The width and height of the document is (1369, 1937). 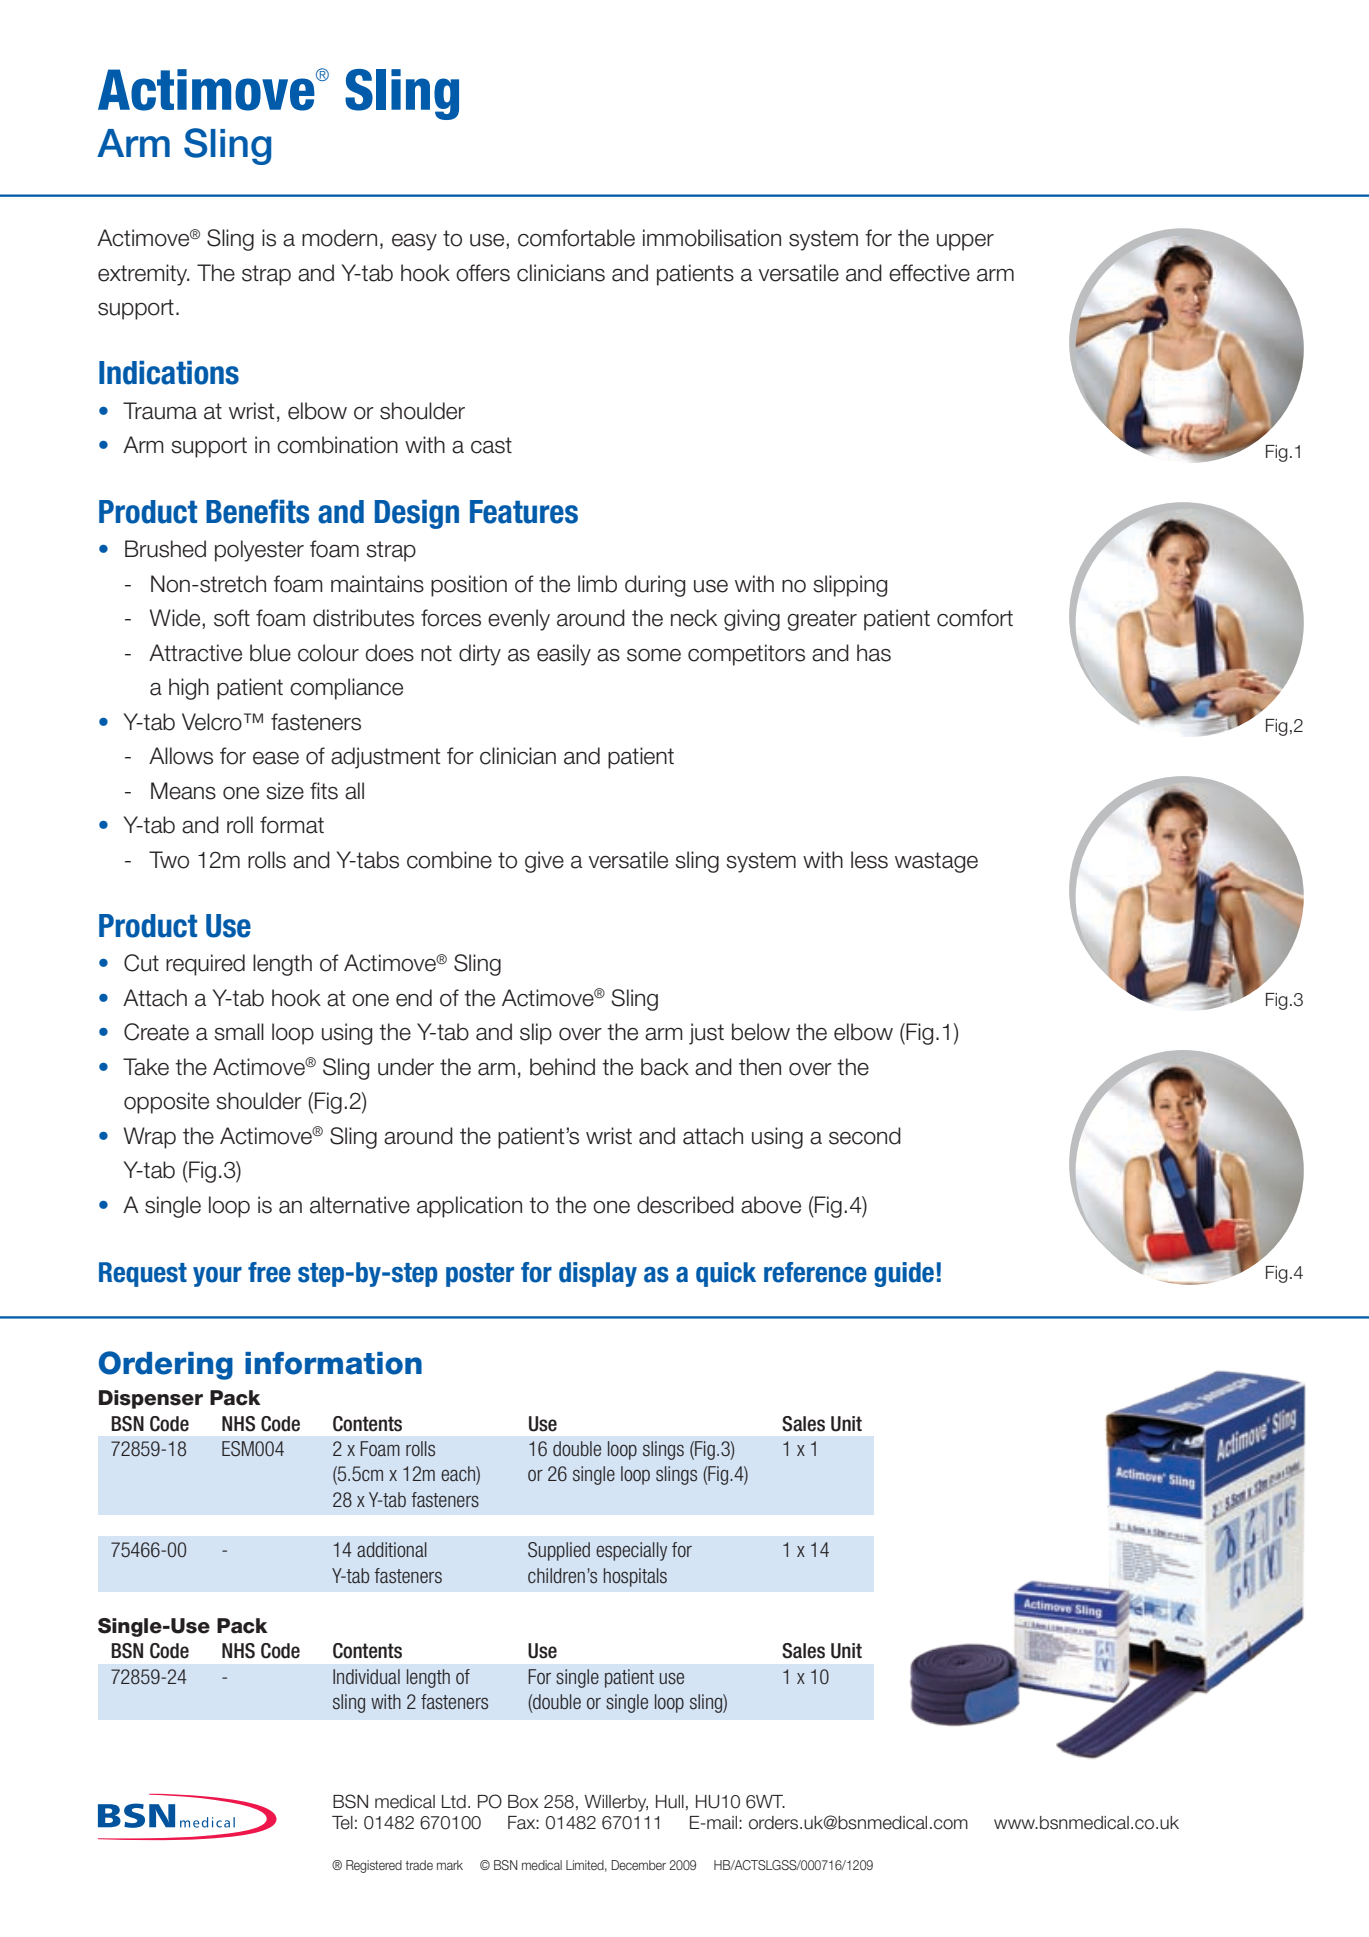 I want to click on extremity, so click(x=144, y=275).
